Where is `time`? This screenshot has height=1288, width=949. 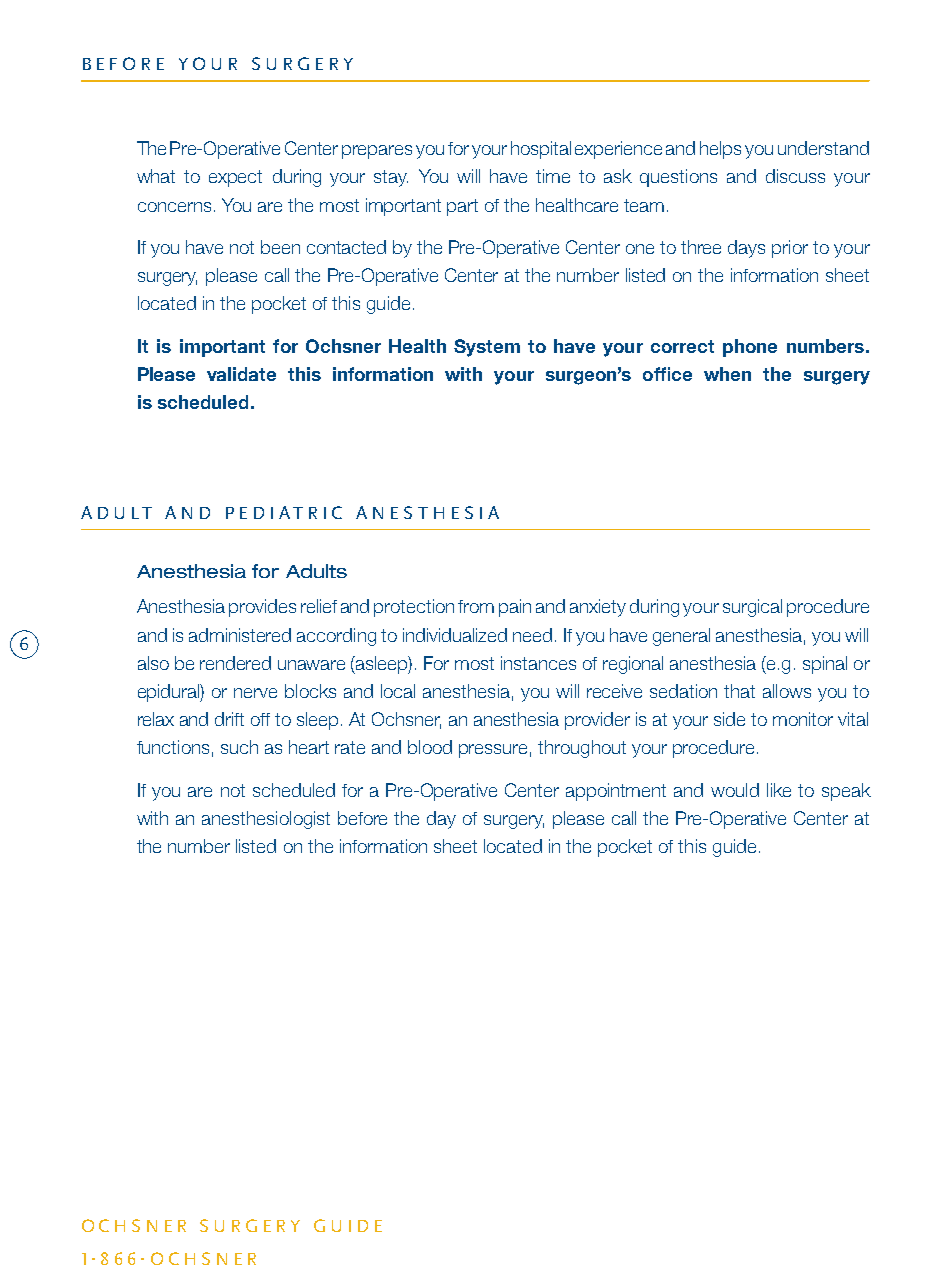 time is located at coordinates (553, 176).
